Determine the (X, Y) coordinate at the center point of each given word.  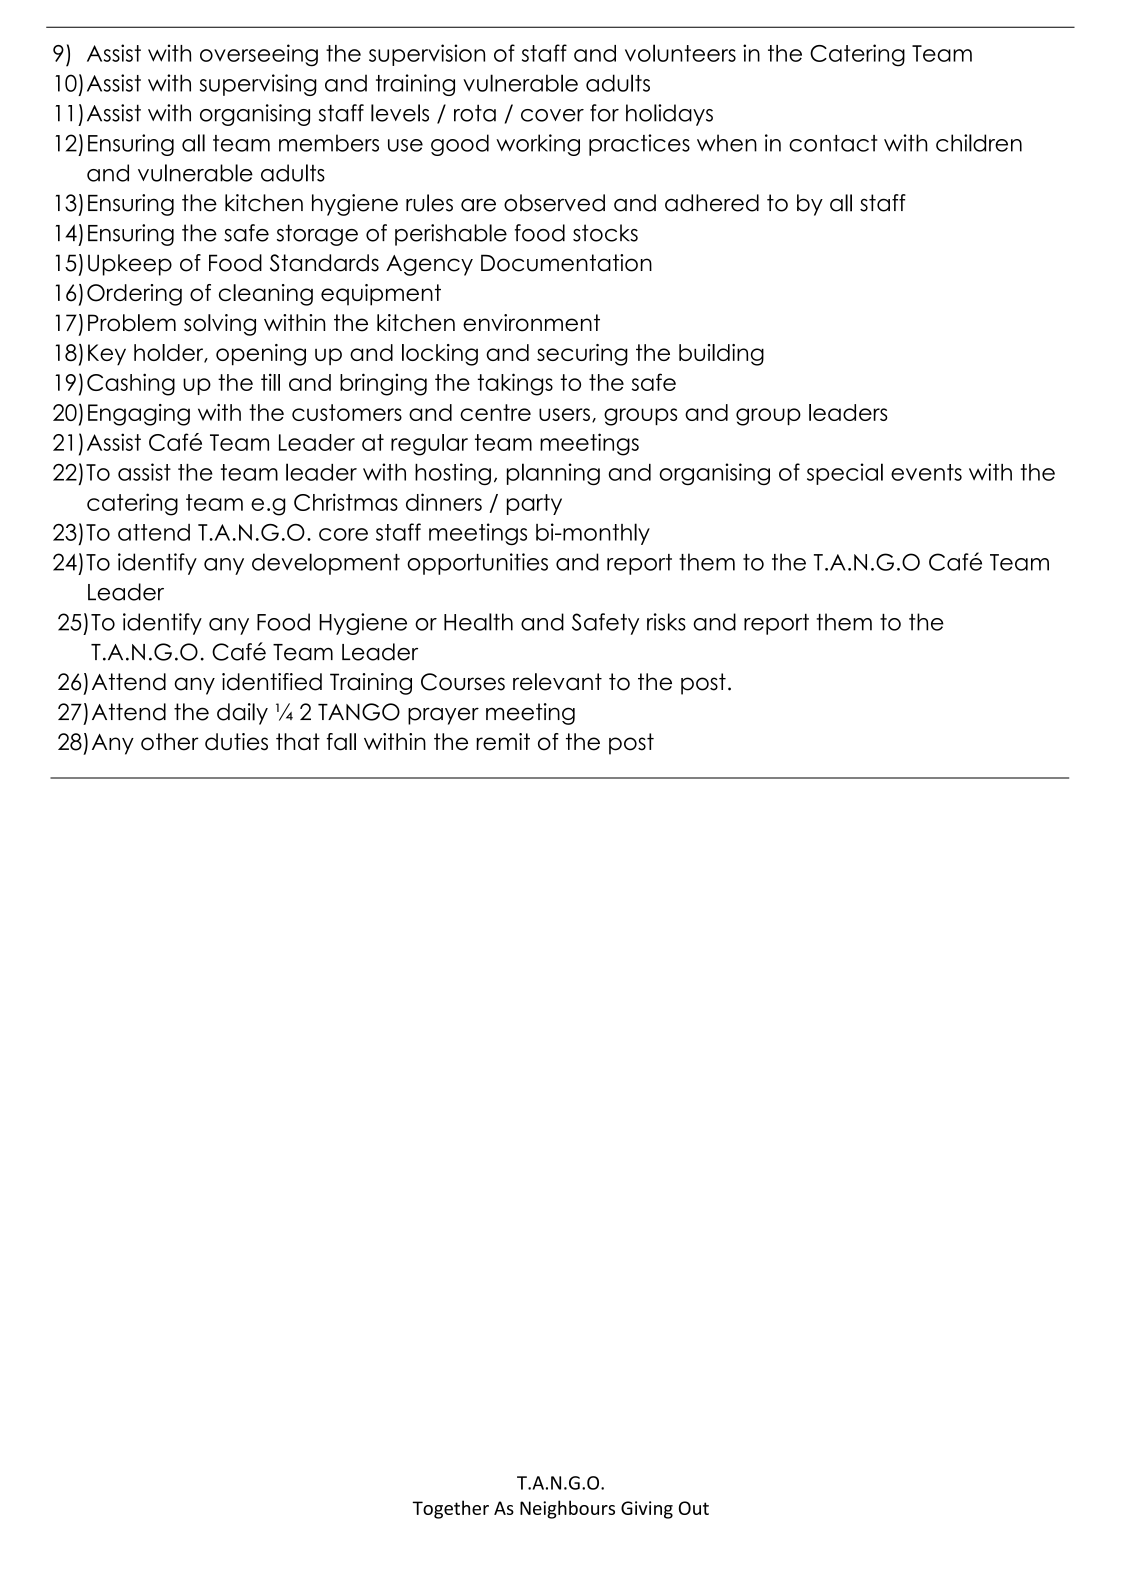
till (270, 382)
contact (833, 143)
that (298, 742)
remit (503, 742)
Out (694, 1508)
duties (236, 742)
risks (666, 622)
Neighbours (567, 1509)
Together (450, 1509)
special (845, 474)
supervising (258, 85)
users (564, 414)
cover (552, 115)
